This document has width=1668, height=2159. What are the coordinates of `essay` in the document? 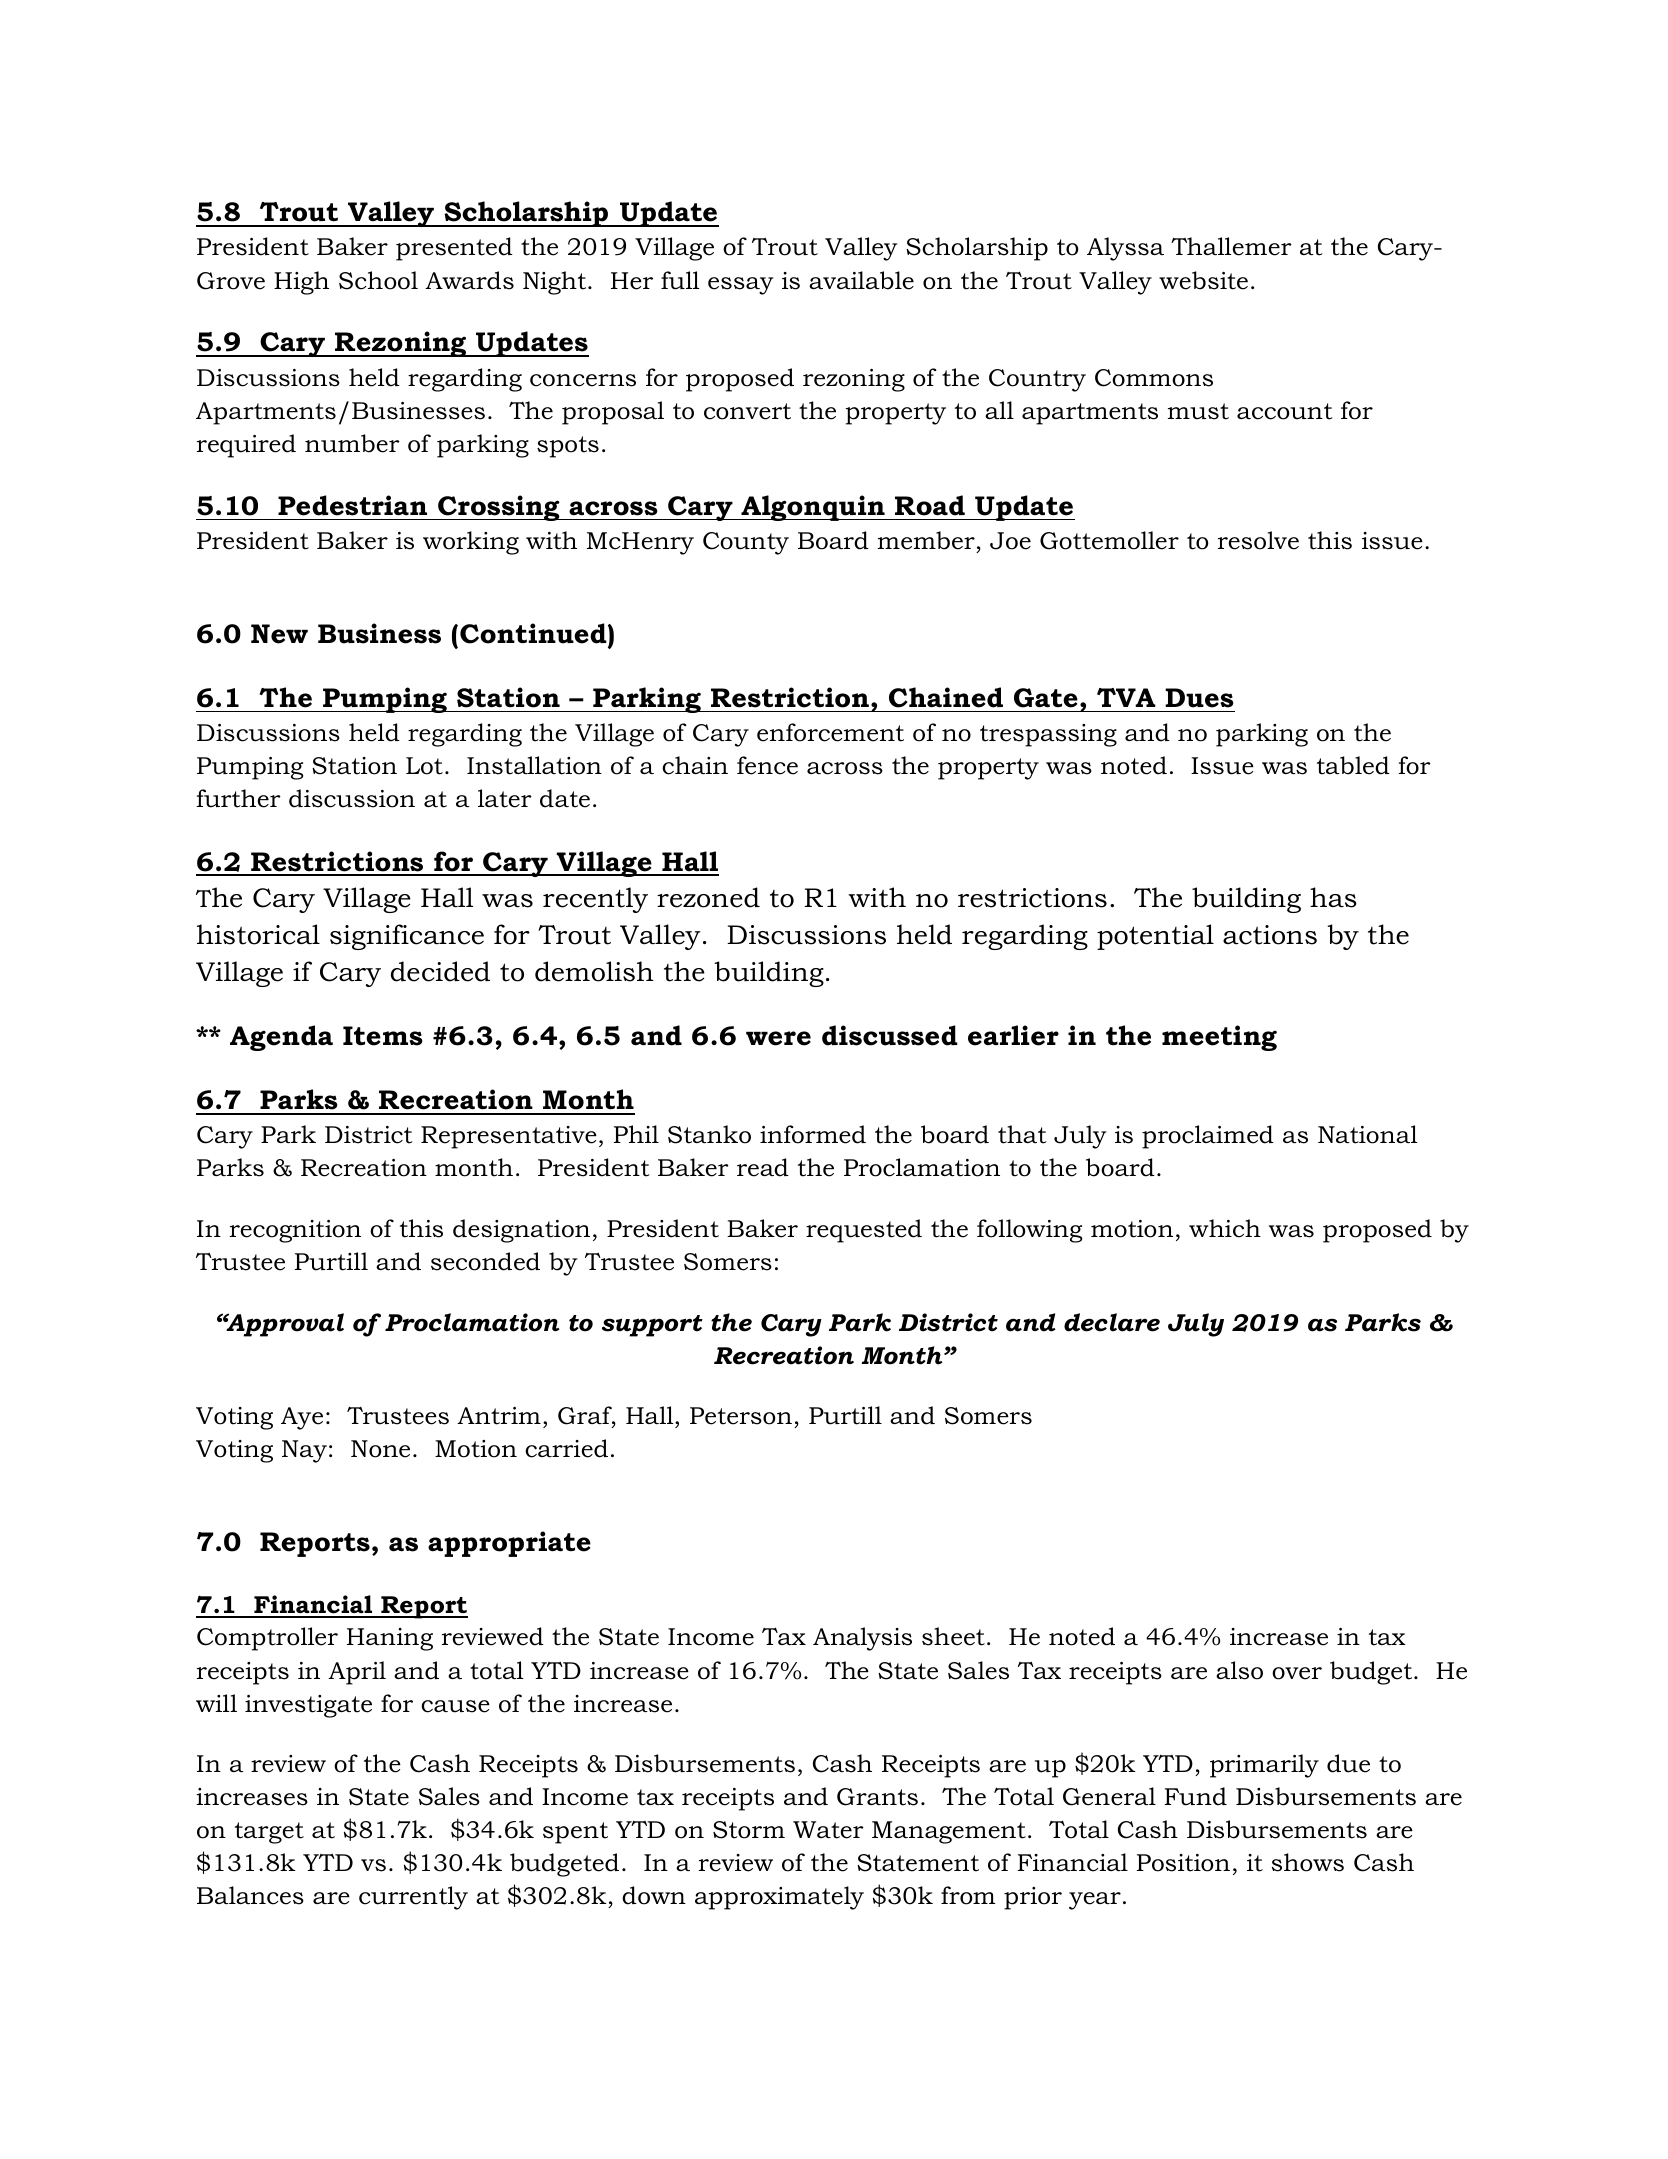 It's located at (740, 286).
